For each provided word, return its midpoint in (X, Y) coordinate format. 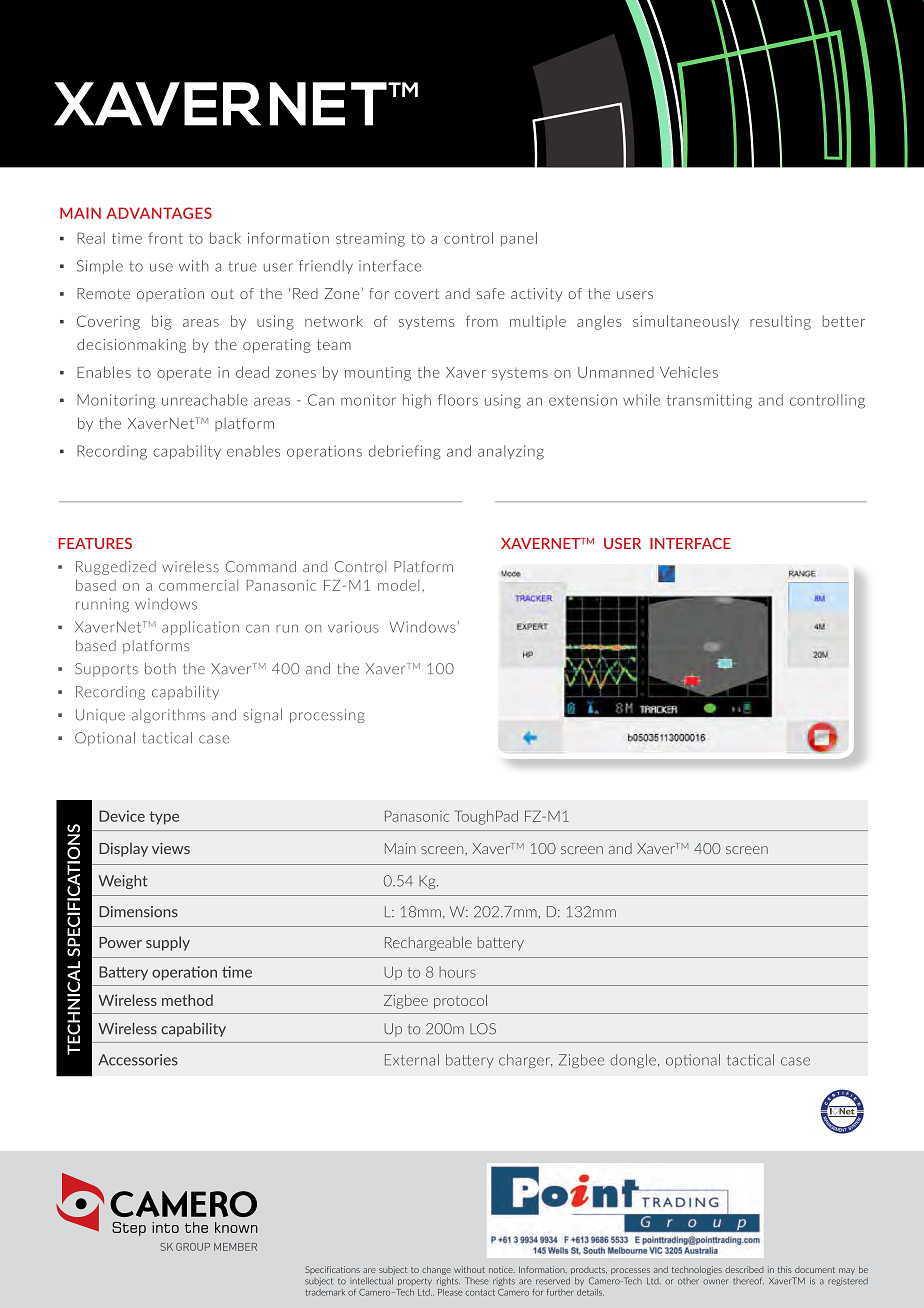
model (398, 585)
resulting (780, 322)
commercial (198, 585)
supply (168, 943)
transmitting (709, 401)
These (477, 1281)
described (744, 1269)
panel (519, 239)
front (165, 238)
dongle (633, 1061)
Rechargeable (428, 943)
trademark (325, 1292)
